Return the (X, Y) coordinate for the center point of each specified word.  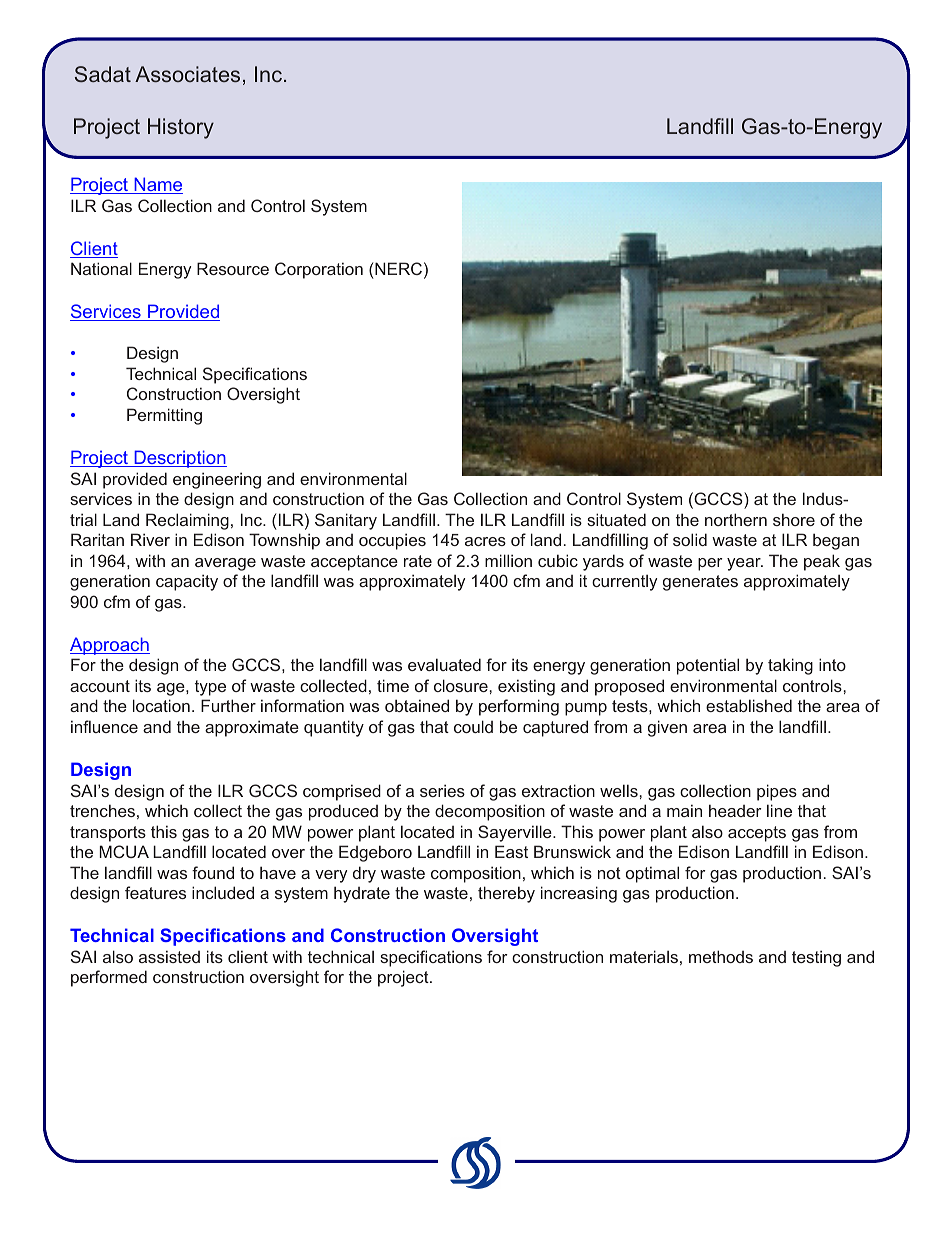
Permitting (164, 416)
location (161, 705)
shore (794, 519)
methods (721, 956)
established (749, 705)
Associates (187, 74)
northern (736, 519)
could (473, 726)
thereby (506, 894)
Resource (233, 268)
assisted (169, 956)
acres (485, 541)
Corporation (319, 270)
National (101, 268)
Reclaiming (187, 521)
